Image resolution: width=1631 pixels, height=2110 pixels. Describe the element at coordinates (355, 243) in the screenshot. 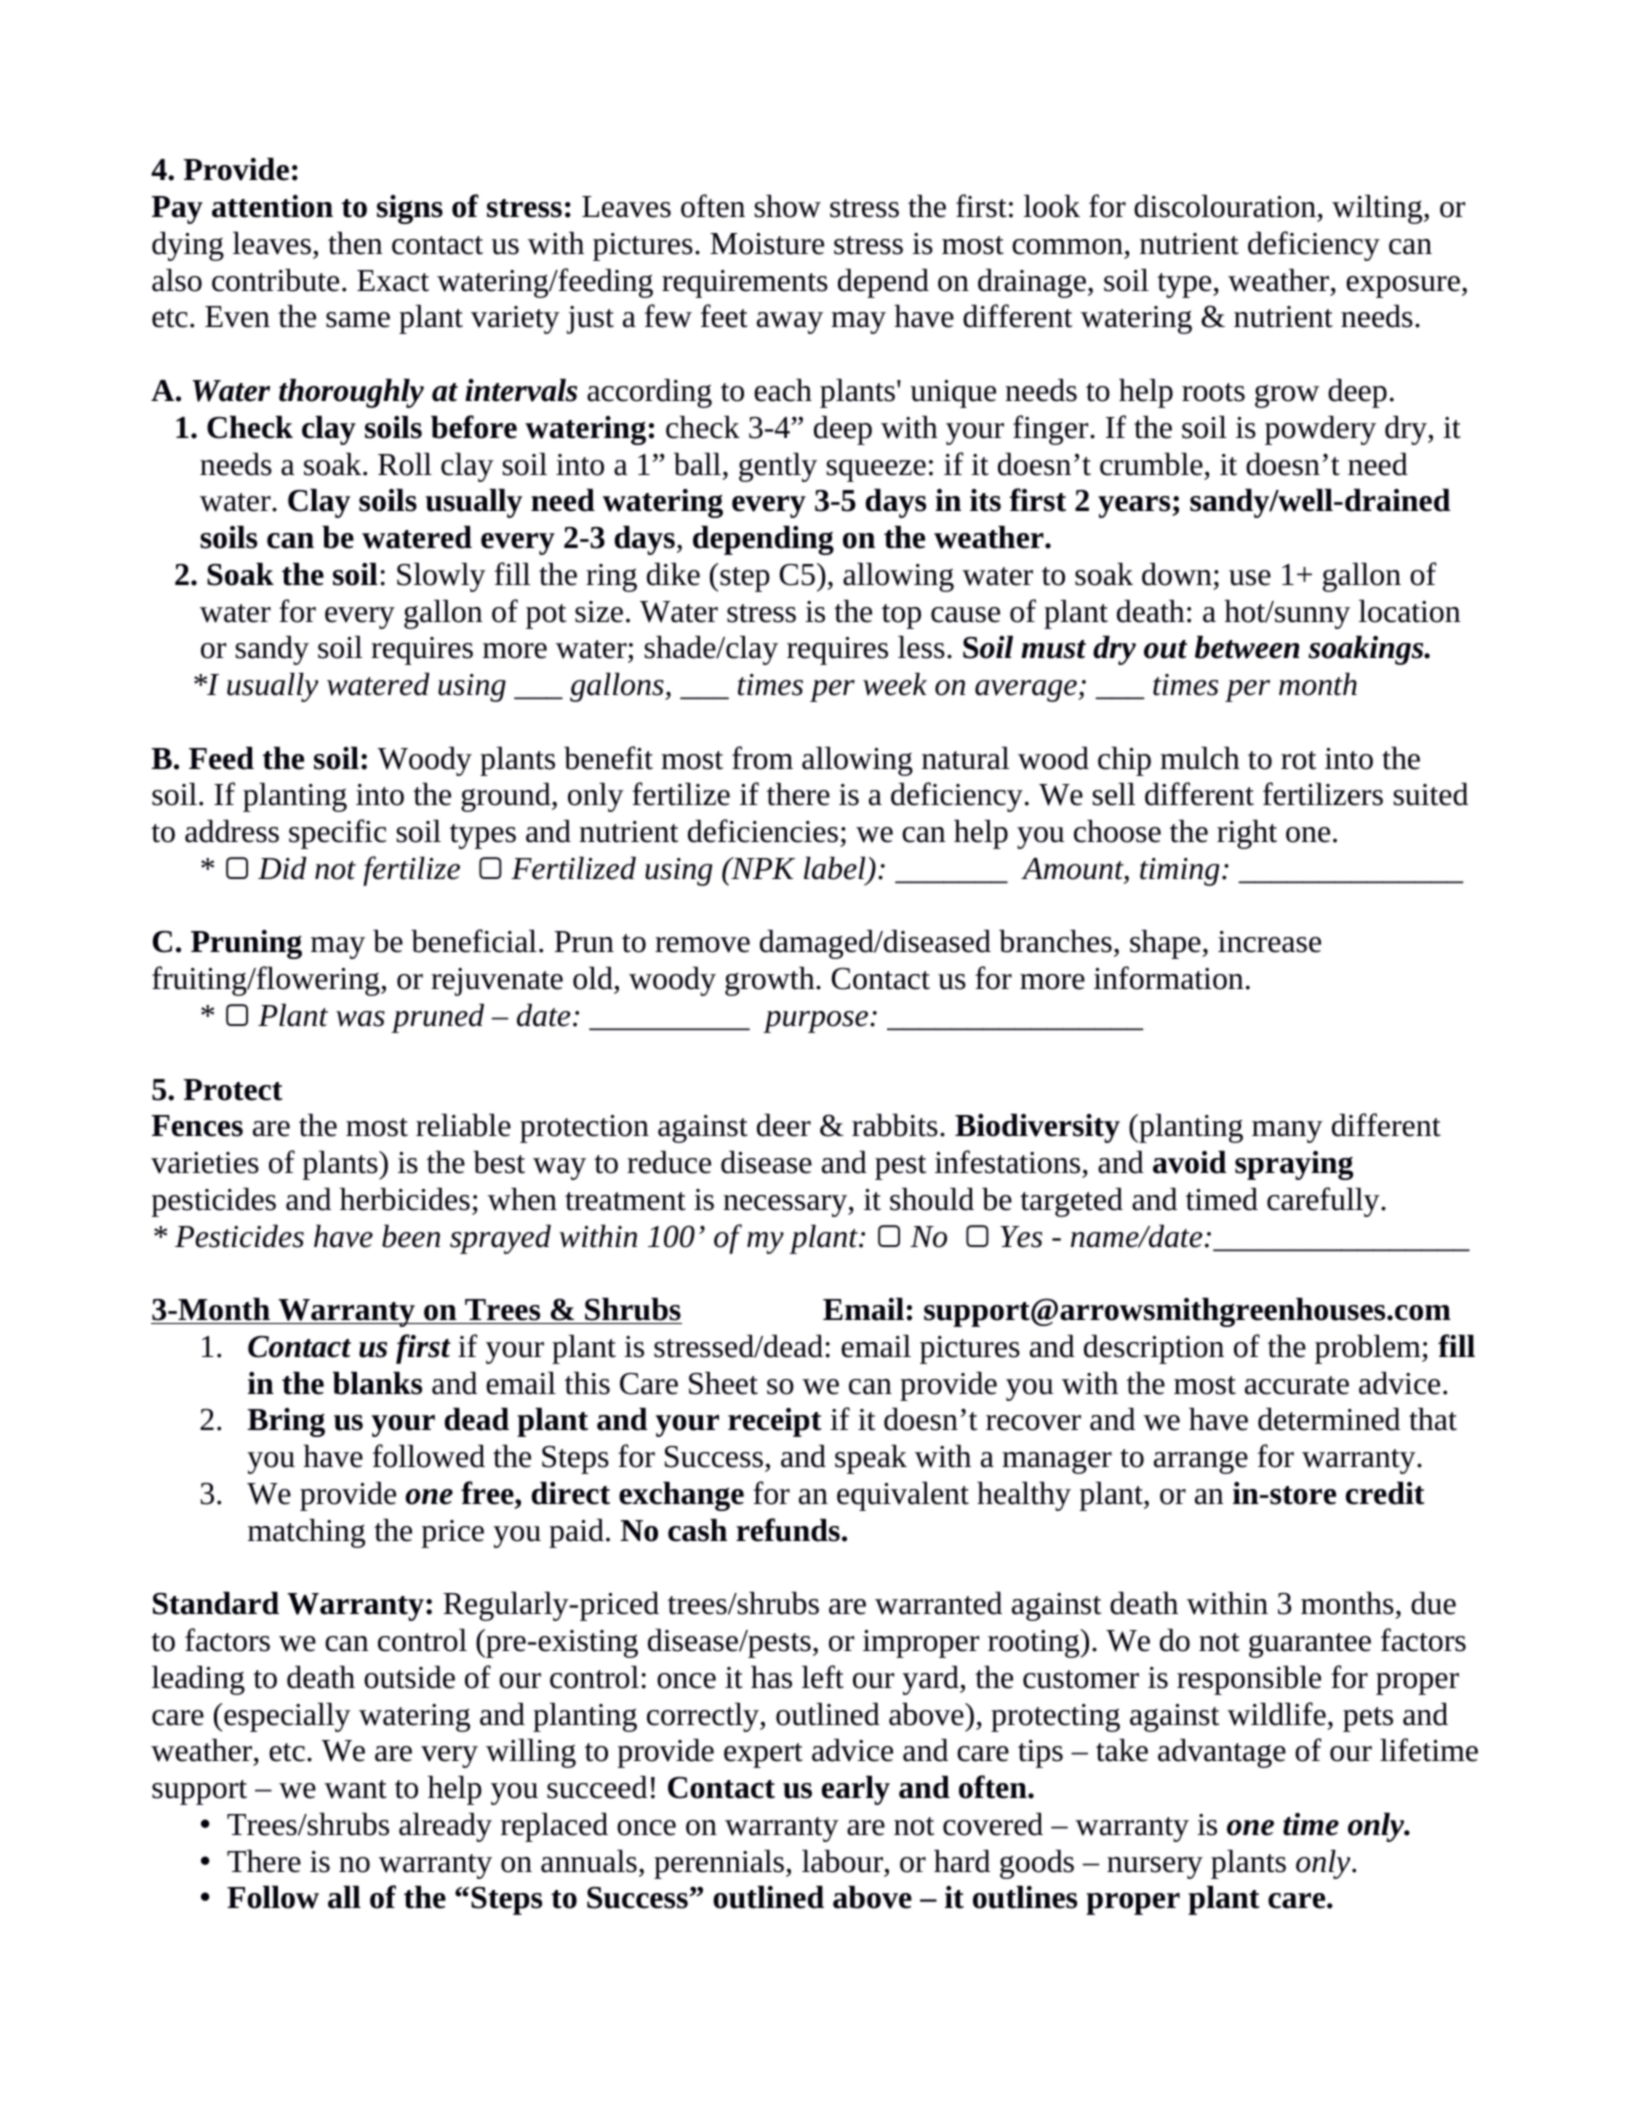

I see `then` at that location.
